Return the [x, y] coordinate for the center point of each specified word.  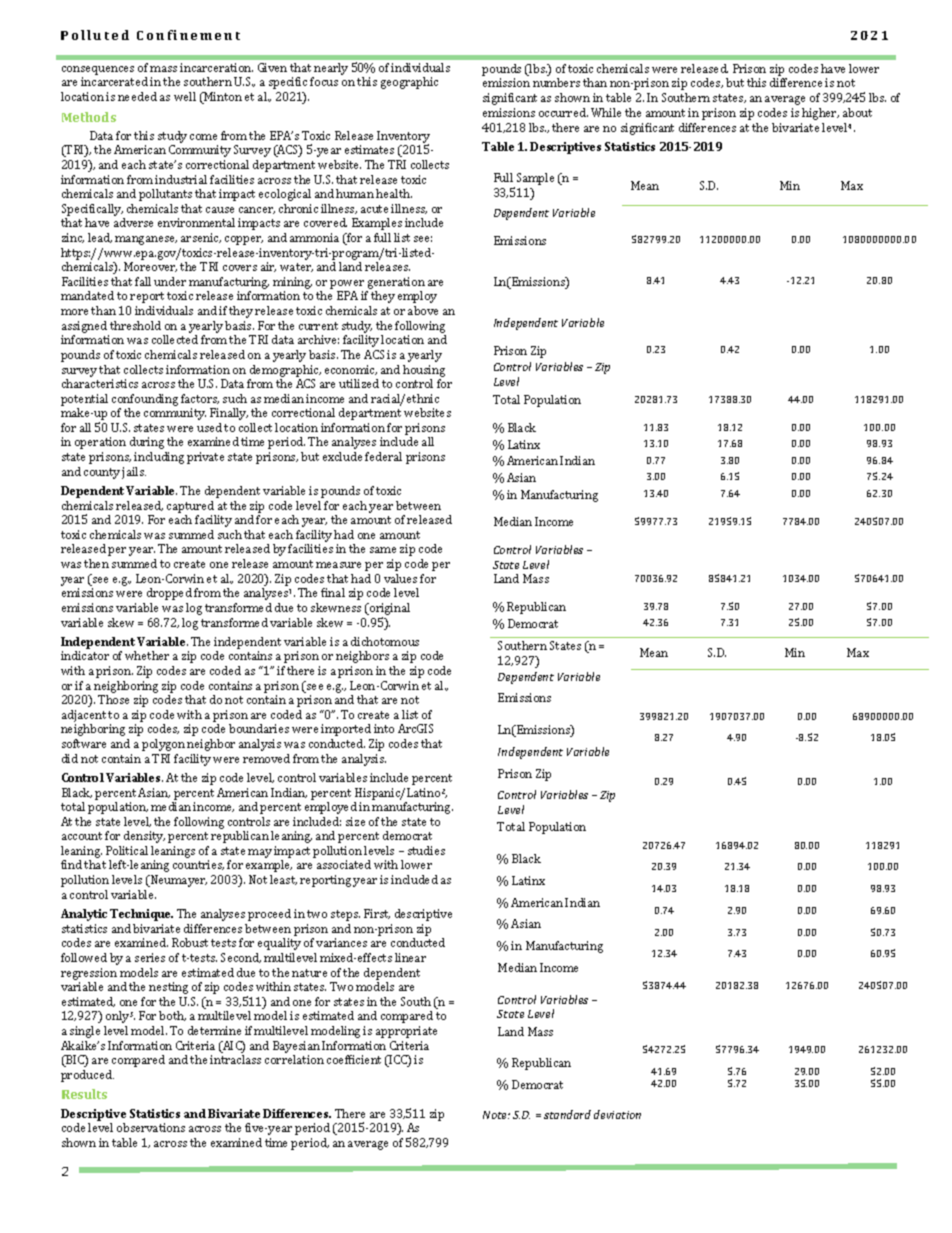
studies [426, 850]
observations [151, 1127]
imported [346, 730]
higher [820, 114]
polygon [163, 745]
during [147, 443]
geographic [409, 83]
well [185, 96]
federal [383, 456]
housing [424, 371]
